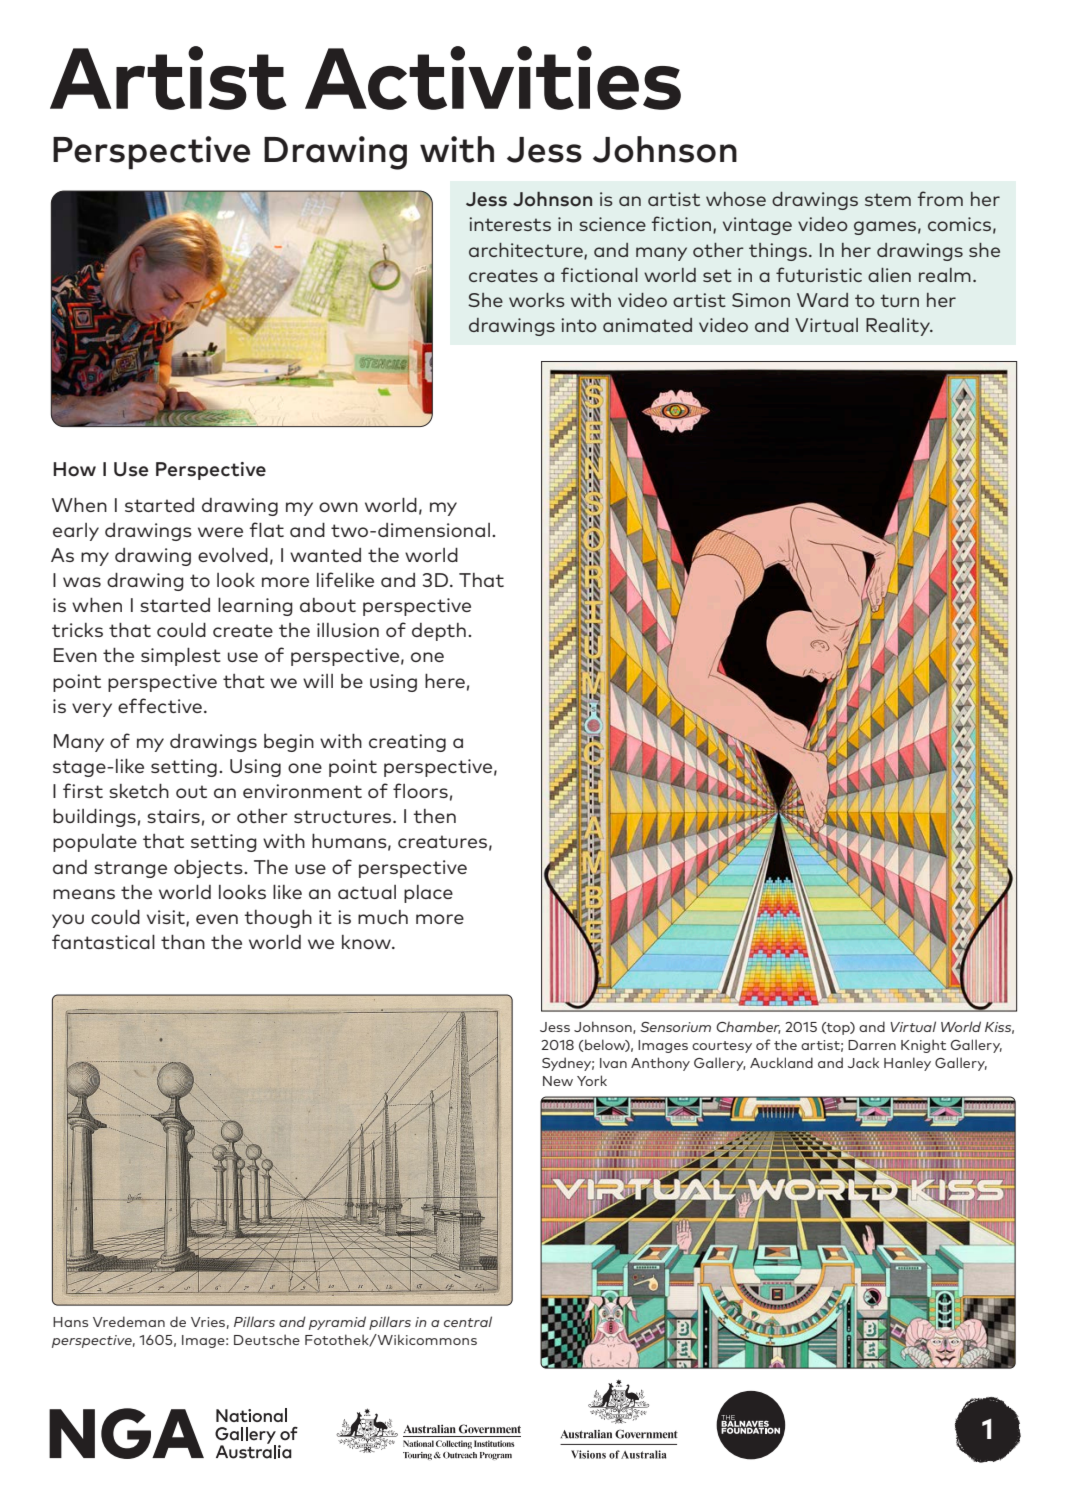 This screenshot has width=1068, height=1510. I want to click on central, so click(468, 1321).
